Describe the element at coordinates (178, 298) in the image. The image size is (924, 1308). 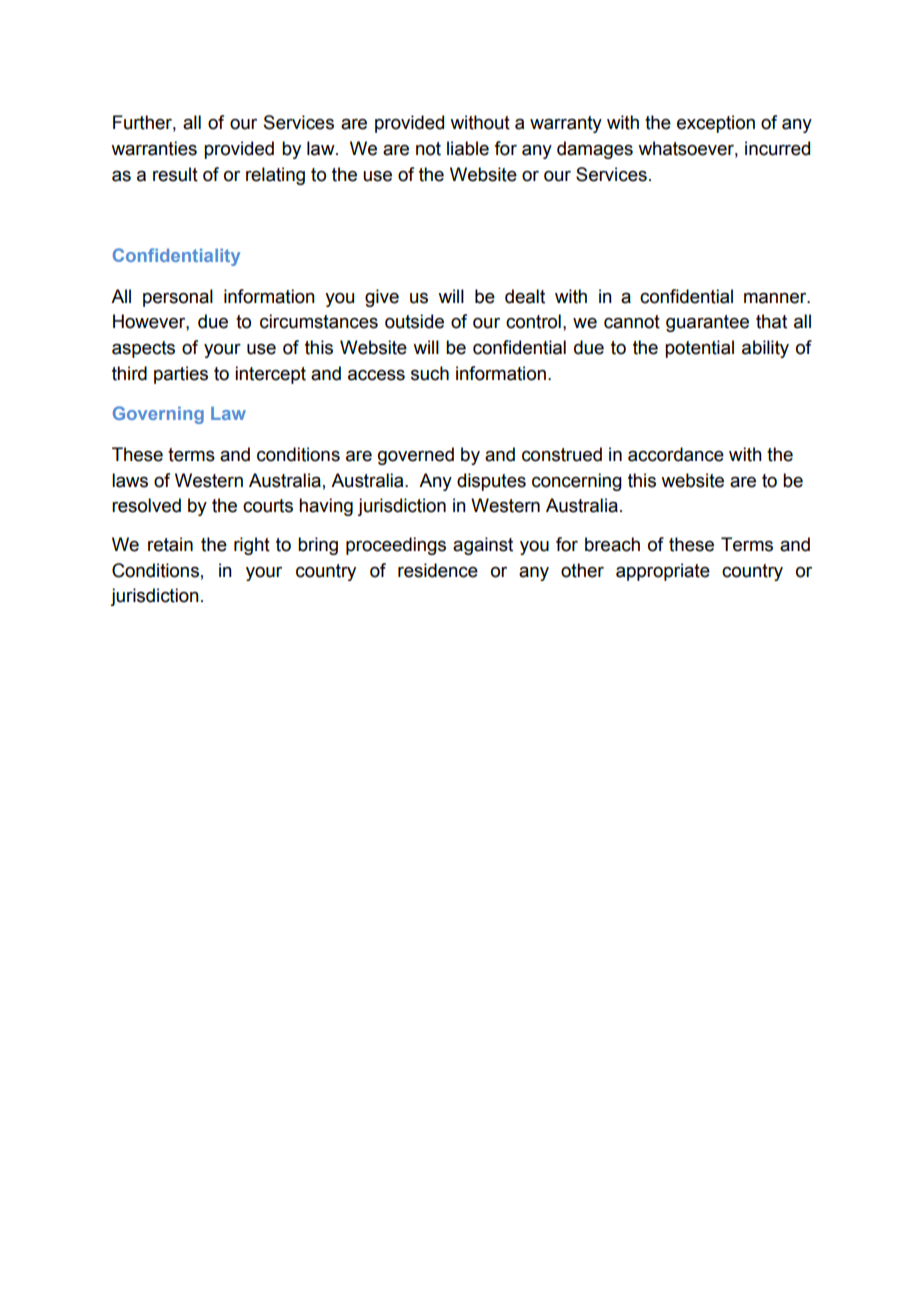
I see `personal` at that location.
